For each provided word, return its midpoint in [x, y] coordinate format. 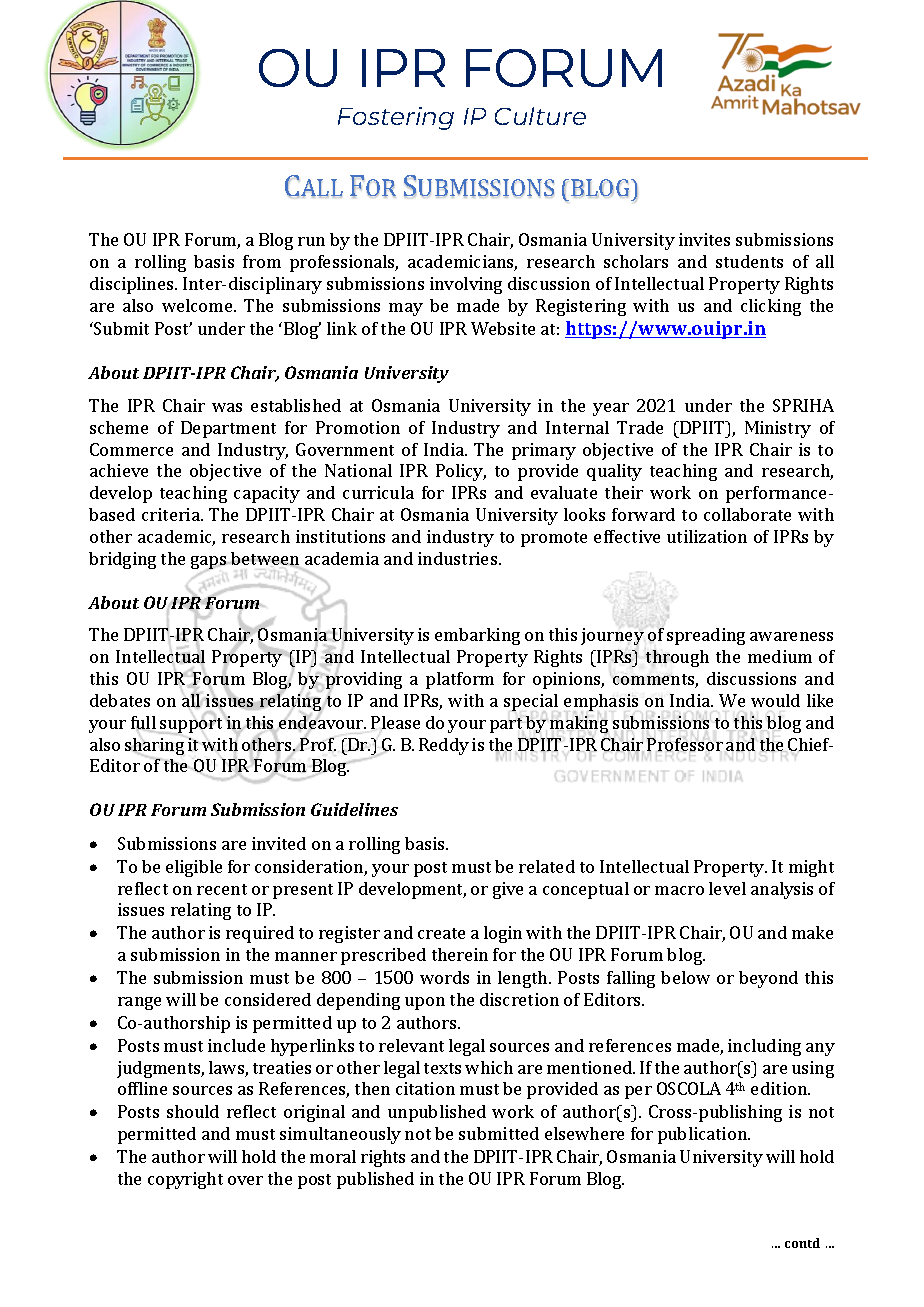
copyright [185, 1180]
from [262, 261]
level [727, 888]
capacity [267, 494]
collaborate [747, 514]
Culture [540, 116]
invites [704, 239]
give [508, 890]
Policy [461, 472]
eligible [194, 868]
